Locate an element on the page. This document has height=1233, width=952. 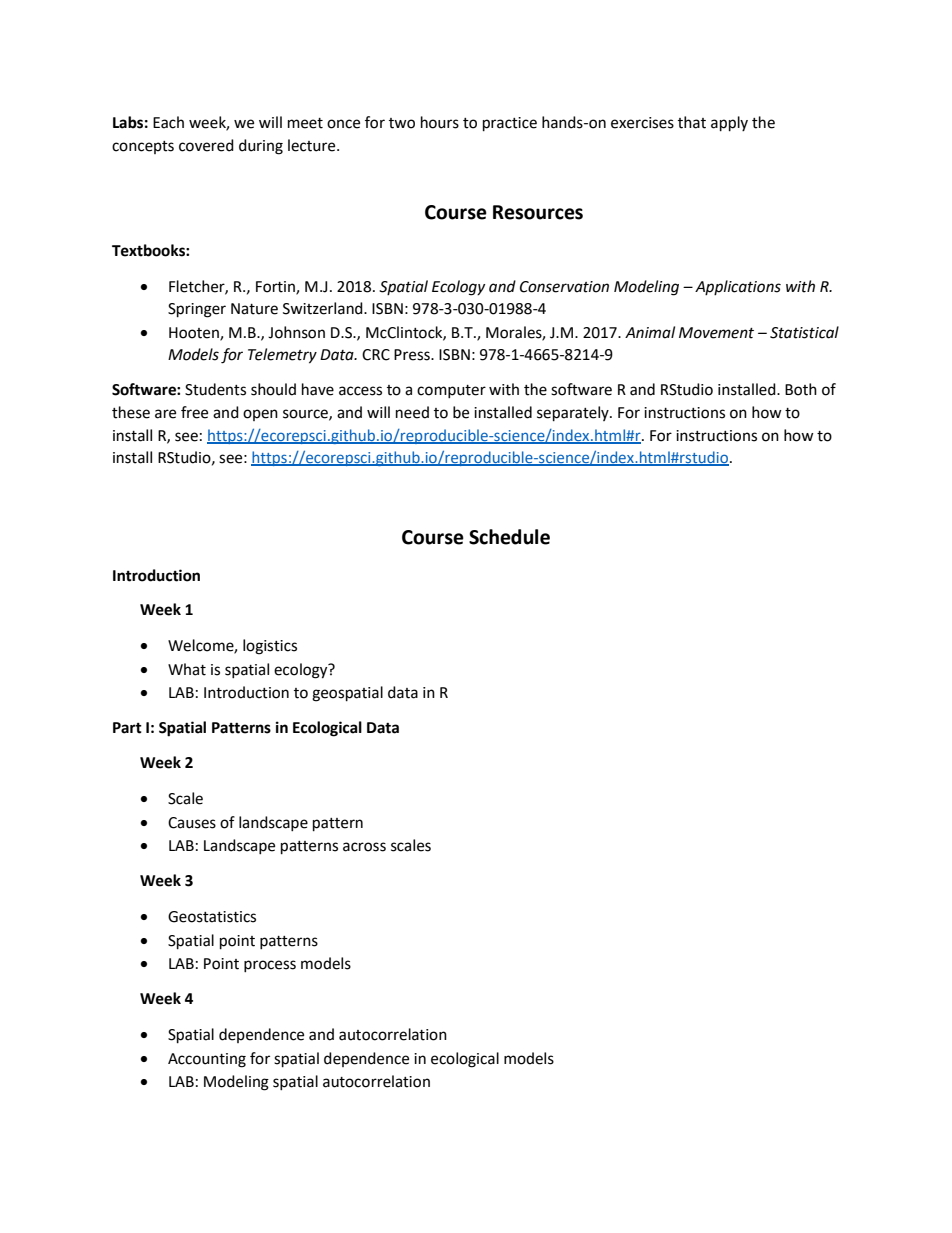
hours is located at coordinates (440, 122).
